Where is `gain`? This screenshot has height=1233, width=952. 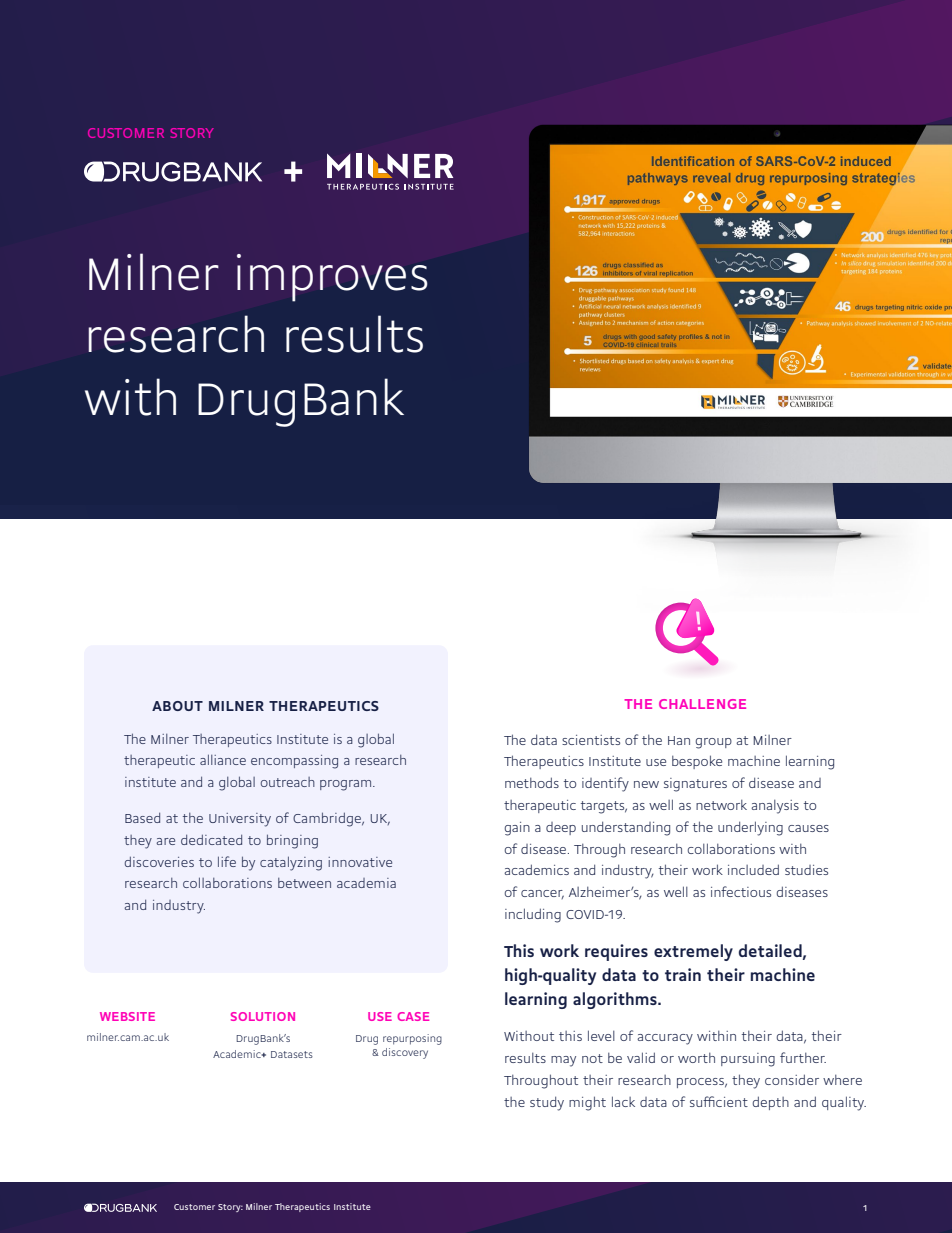
gain is located at coordinates (517, 829).
